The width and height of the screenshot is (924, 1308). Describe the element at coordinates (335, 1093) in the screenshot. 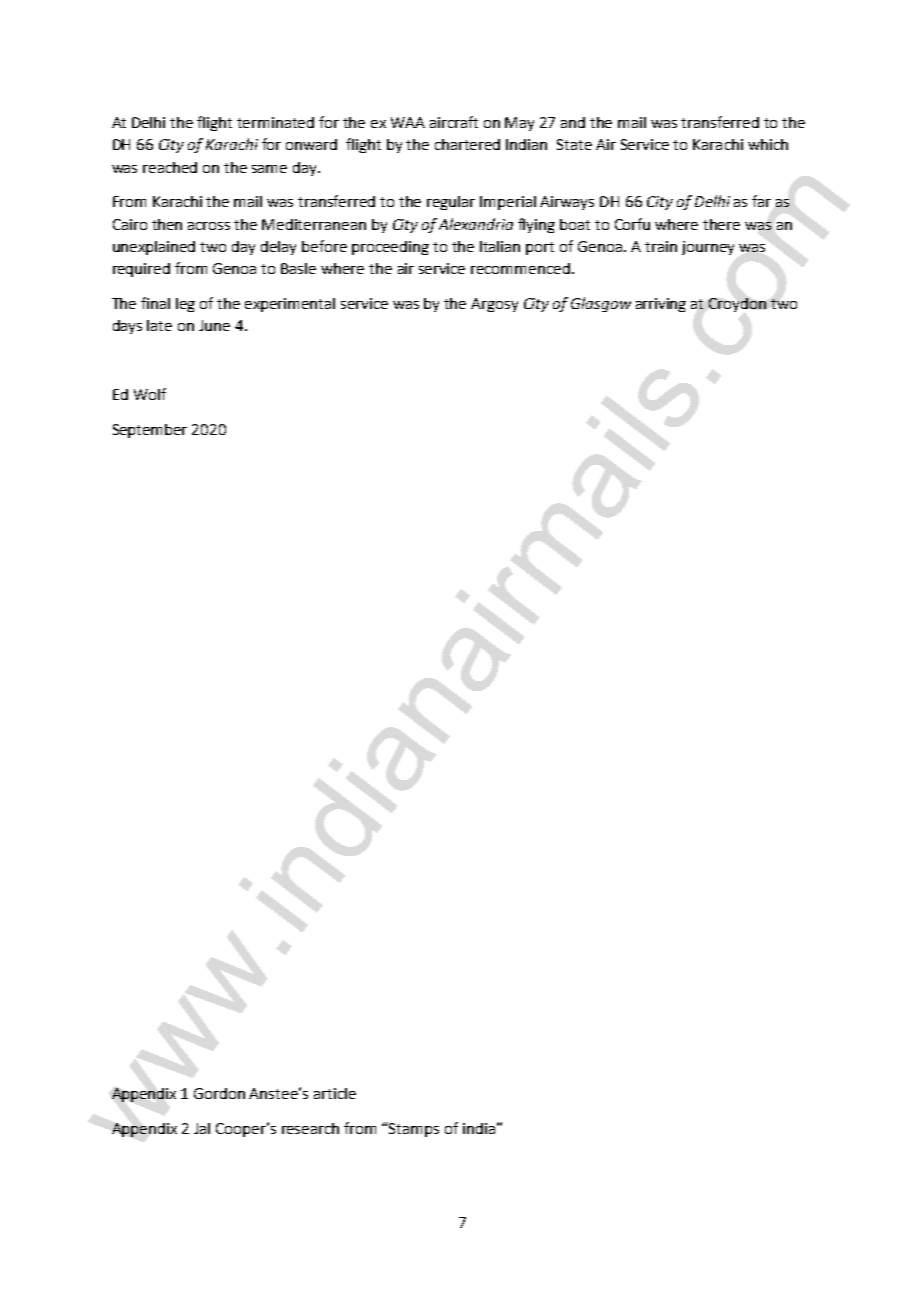

I see `article` at that location.
